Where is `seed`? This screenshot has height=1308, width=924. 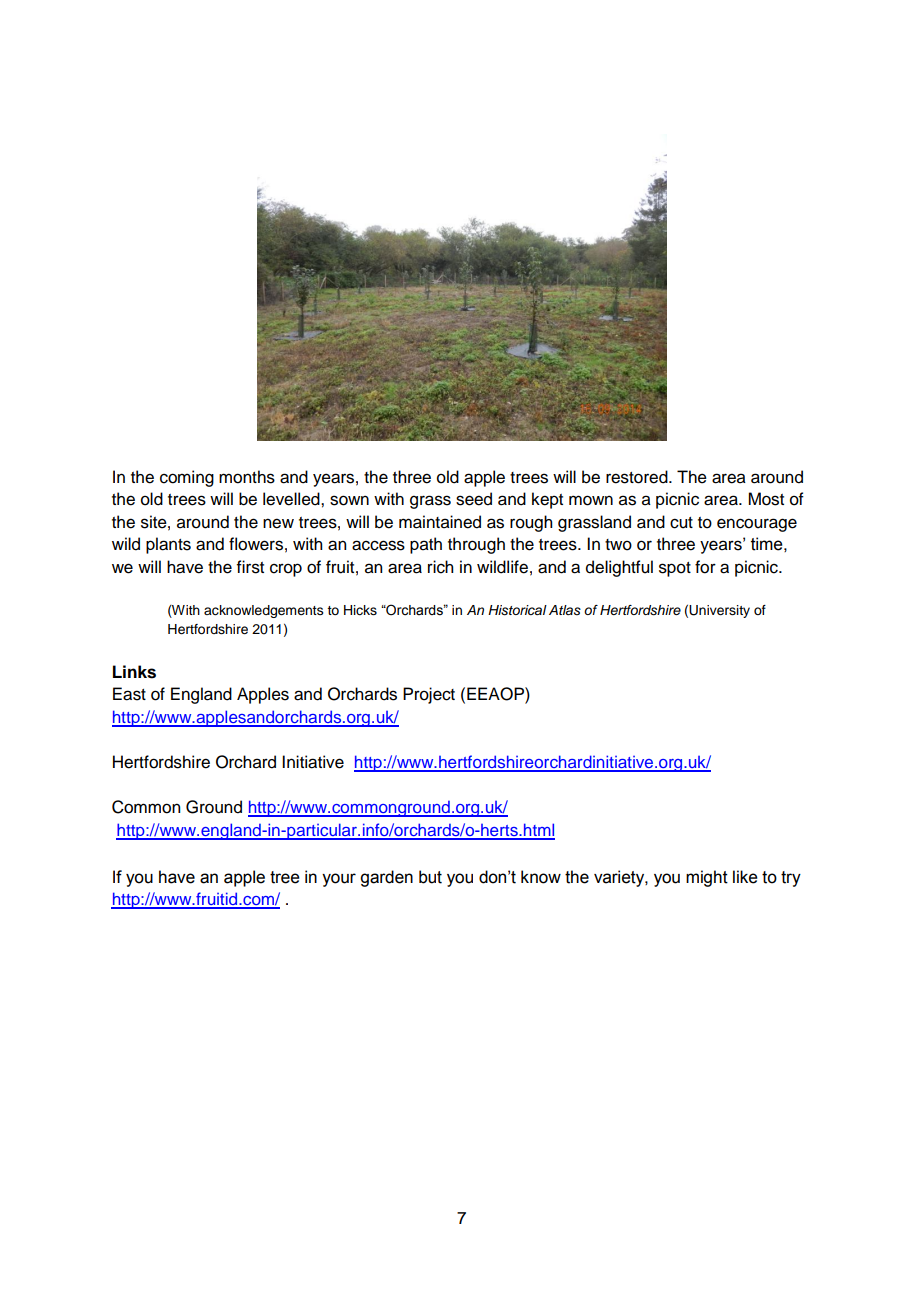 seed is located at coordinates (474, 499).
